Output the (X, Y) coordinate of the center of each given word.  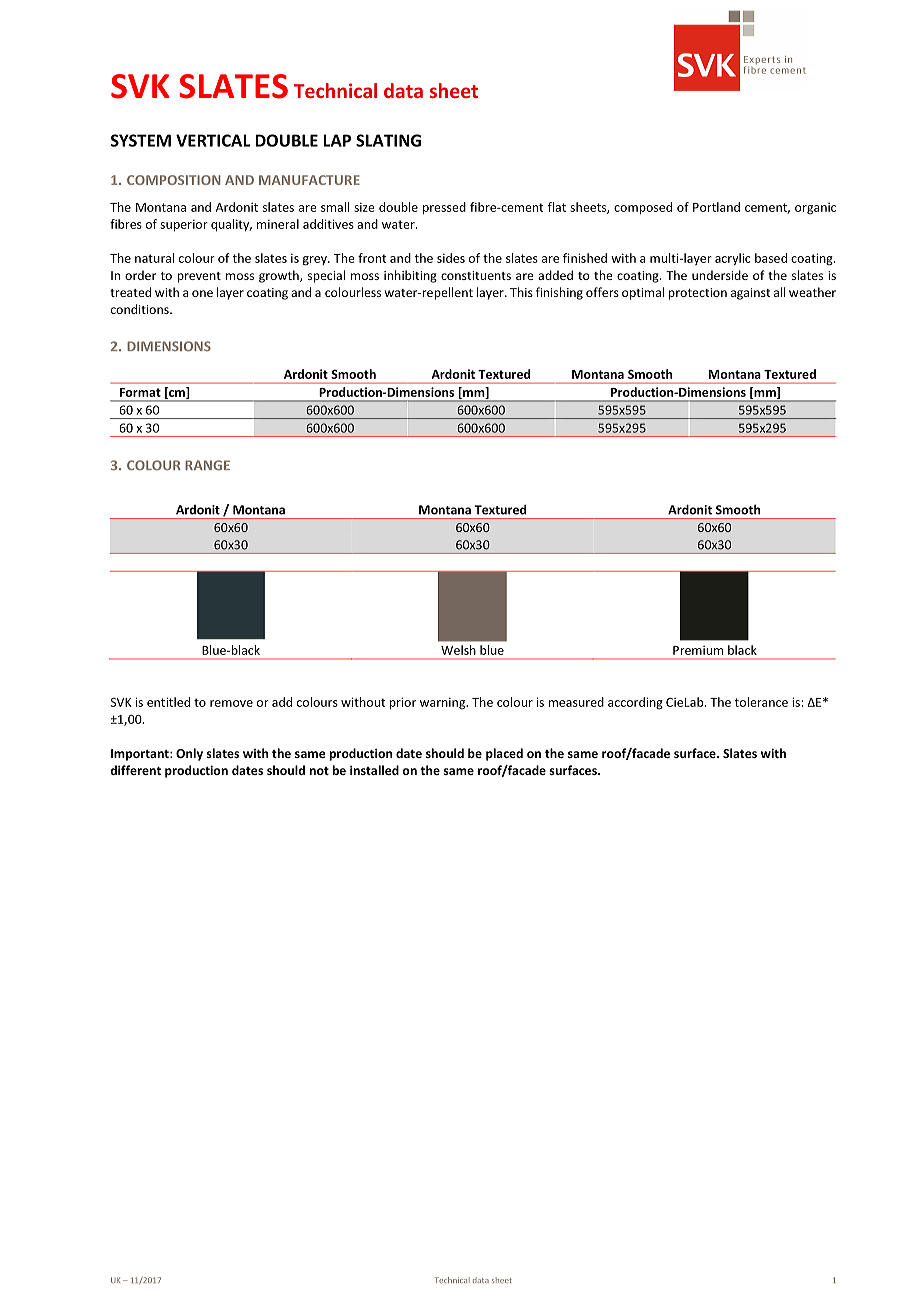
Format (140, 392)
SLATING (388, 140)
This (521, 292)
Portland (716, 207)
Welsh (458, 650)
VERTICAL (213, 140)
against (750, 294)
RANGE (207, 465)
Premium (698, 650)
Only (189, 754)
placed (504, 754)
